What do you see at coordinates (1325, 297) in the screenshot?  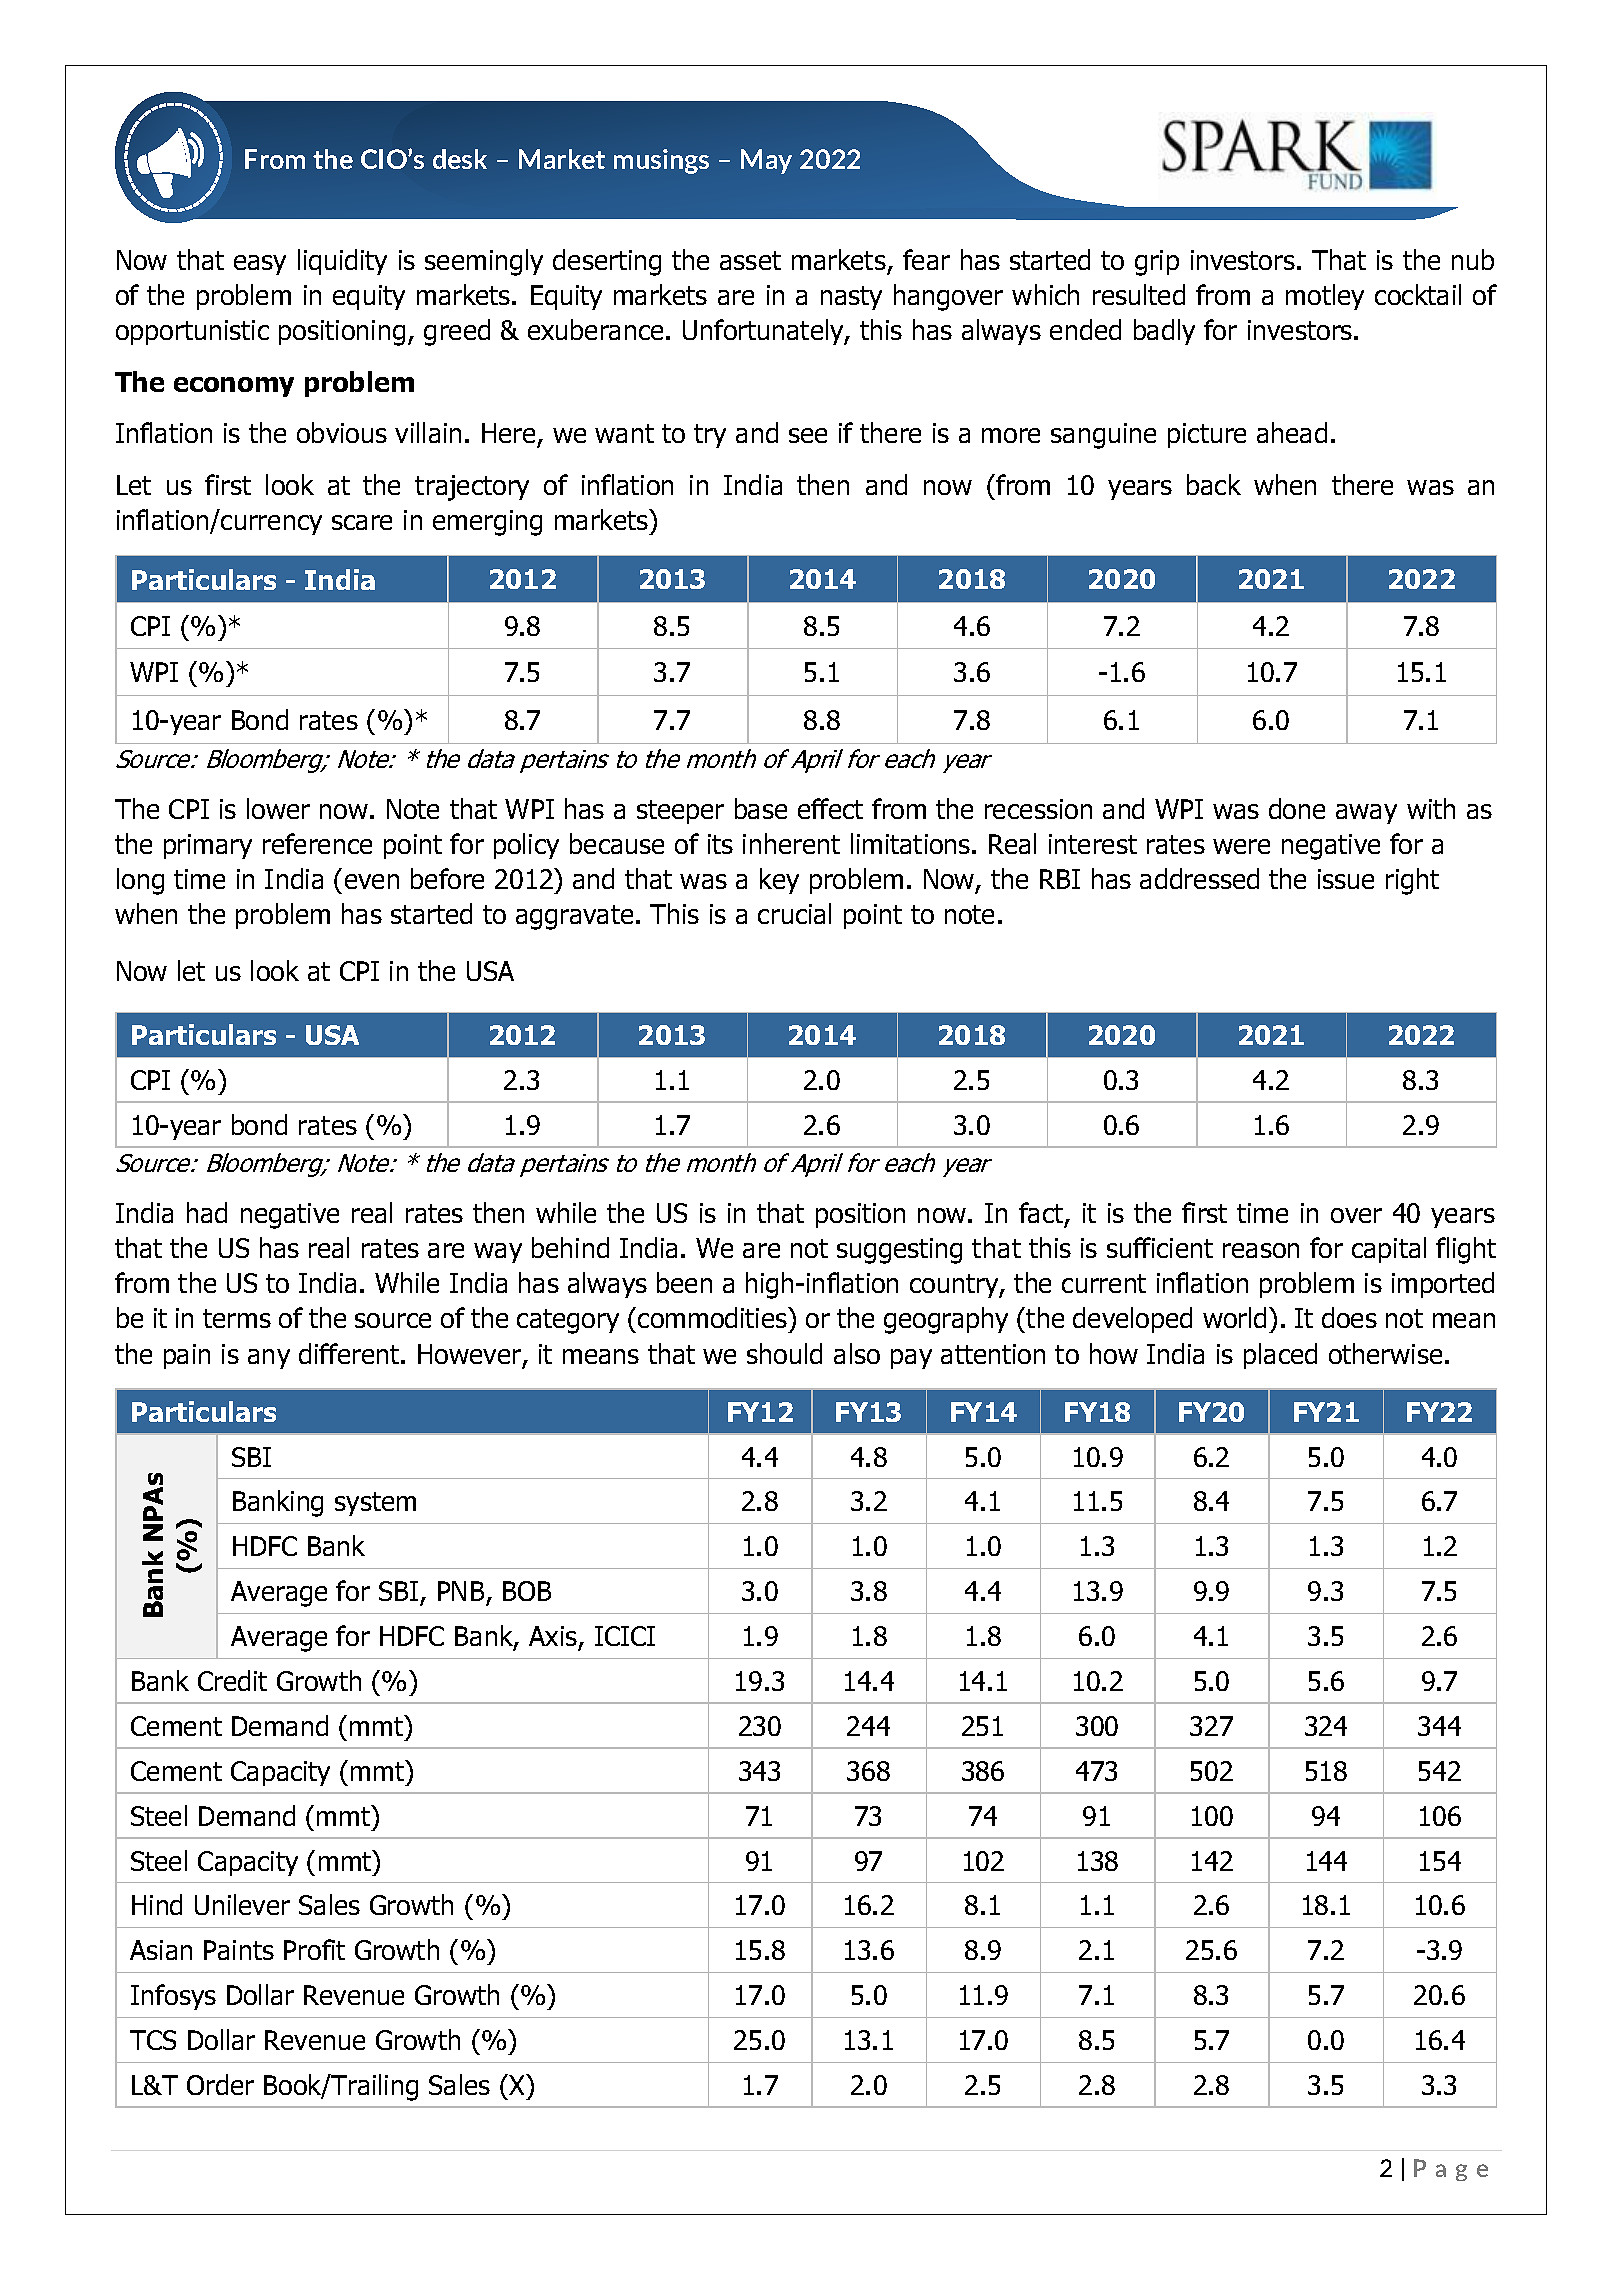 I see `motley` at bounding box center [1325, 297].
